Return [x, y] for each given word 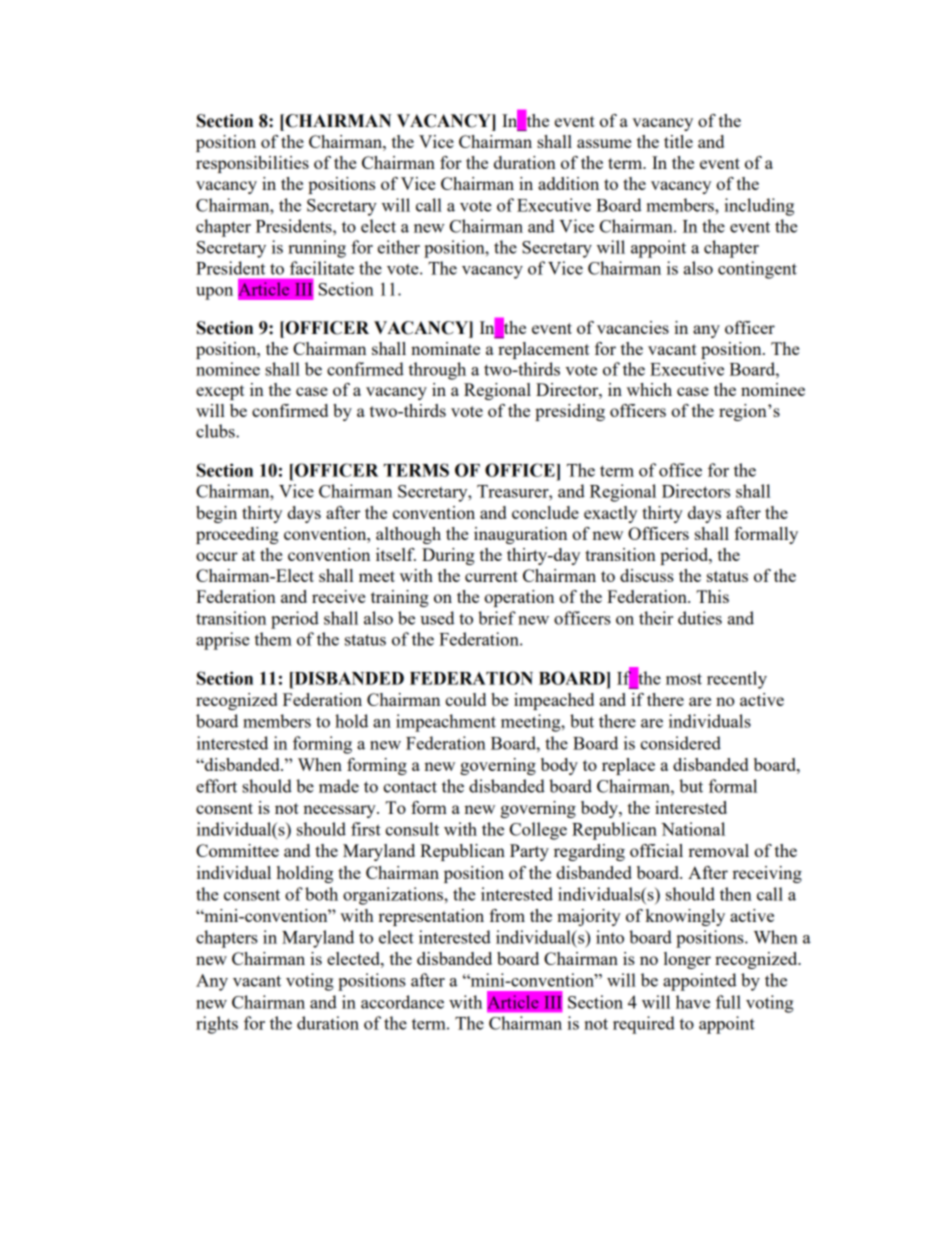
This [712, 596]
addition [568, 183]
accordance [402, 1002]
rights [217, 1025]
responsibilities [252, 164]
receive [338, 596]
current [491, 576]
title [678, 141]
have [693, 1002]
